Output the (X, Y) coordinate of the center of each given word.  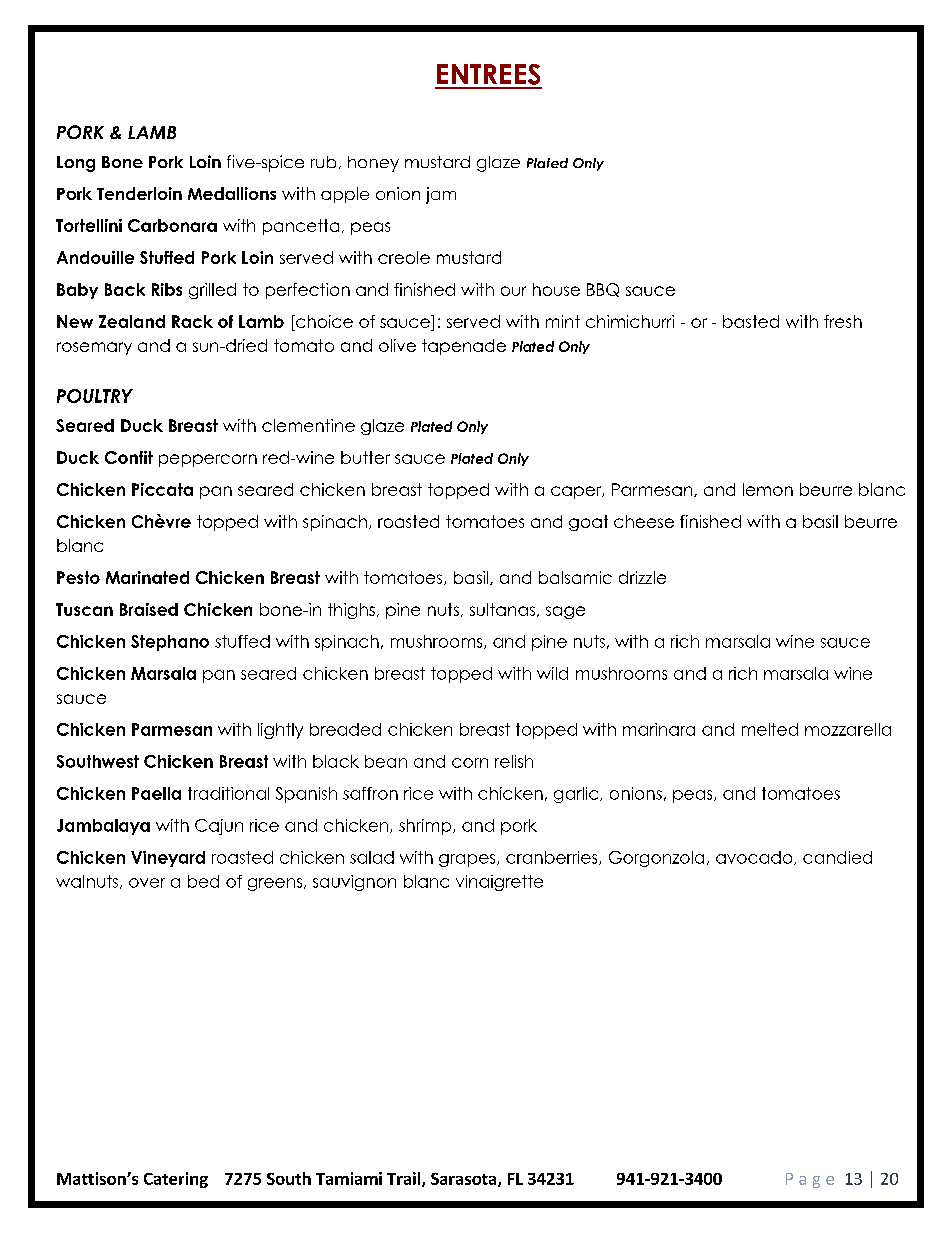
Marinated (147, 577)
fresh (843, 321)
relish (514, 761)
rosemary (94, 348)
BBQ (603, 290)
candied (837, 857)
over (147, 883)
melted (770, 729)
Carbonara (172, 225)
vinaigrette (499, 883)
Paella (156, 793)
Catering (176, 1180)
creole (404, 257)
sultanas (504, 610)
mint (563, 321)
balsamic (575, 577)
